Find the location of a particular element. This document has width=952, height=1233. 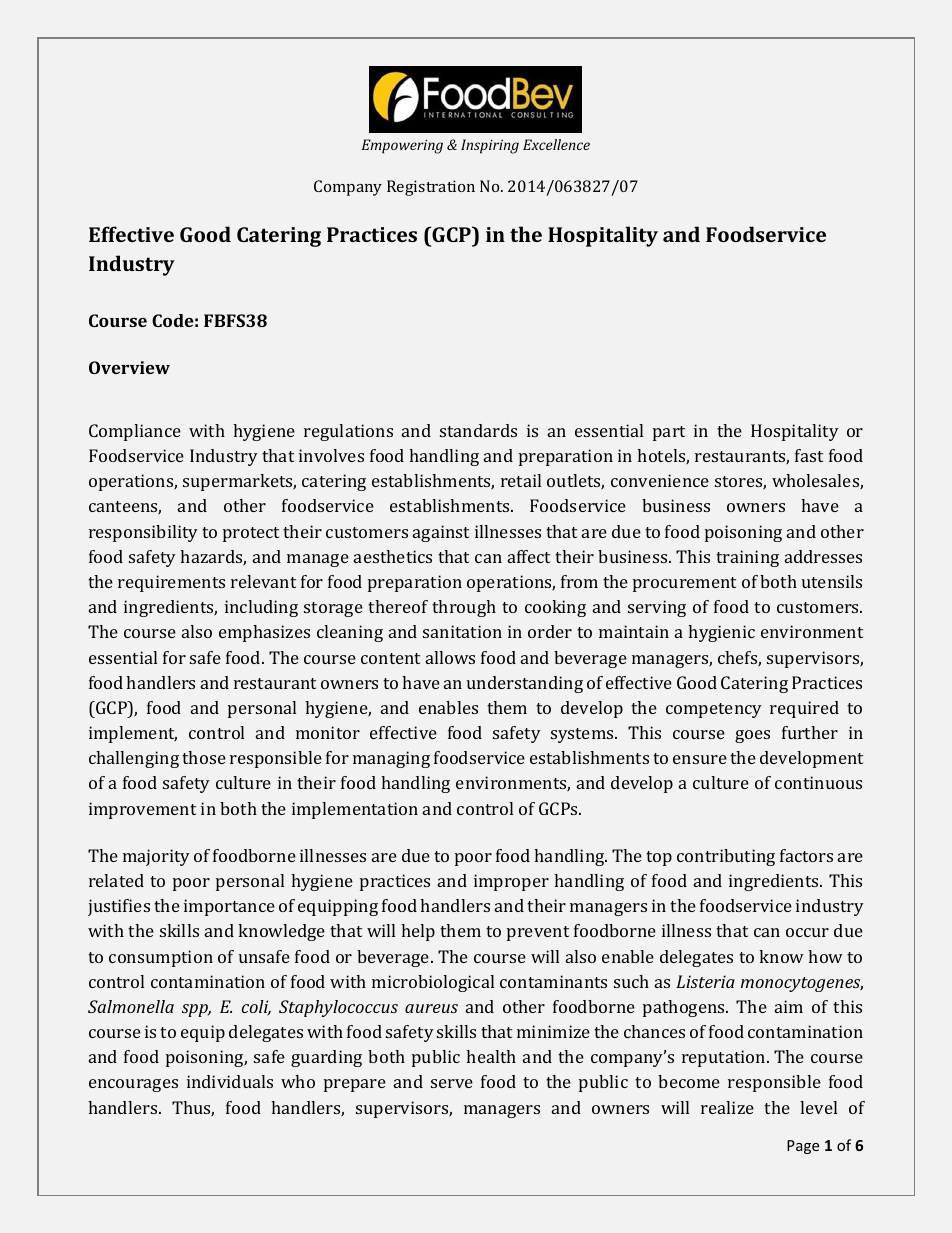

Empowering is located at coordinates (402, 146).
